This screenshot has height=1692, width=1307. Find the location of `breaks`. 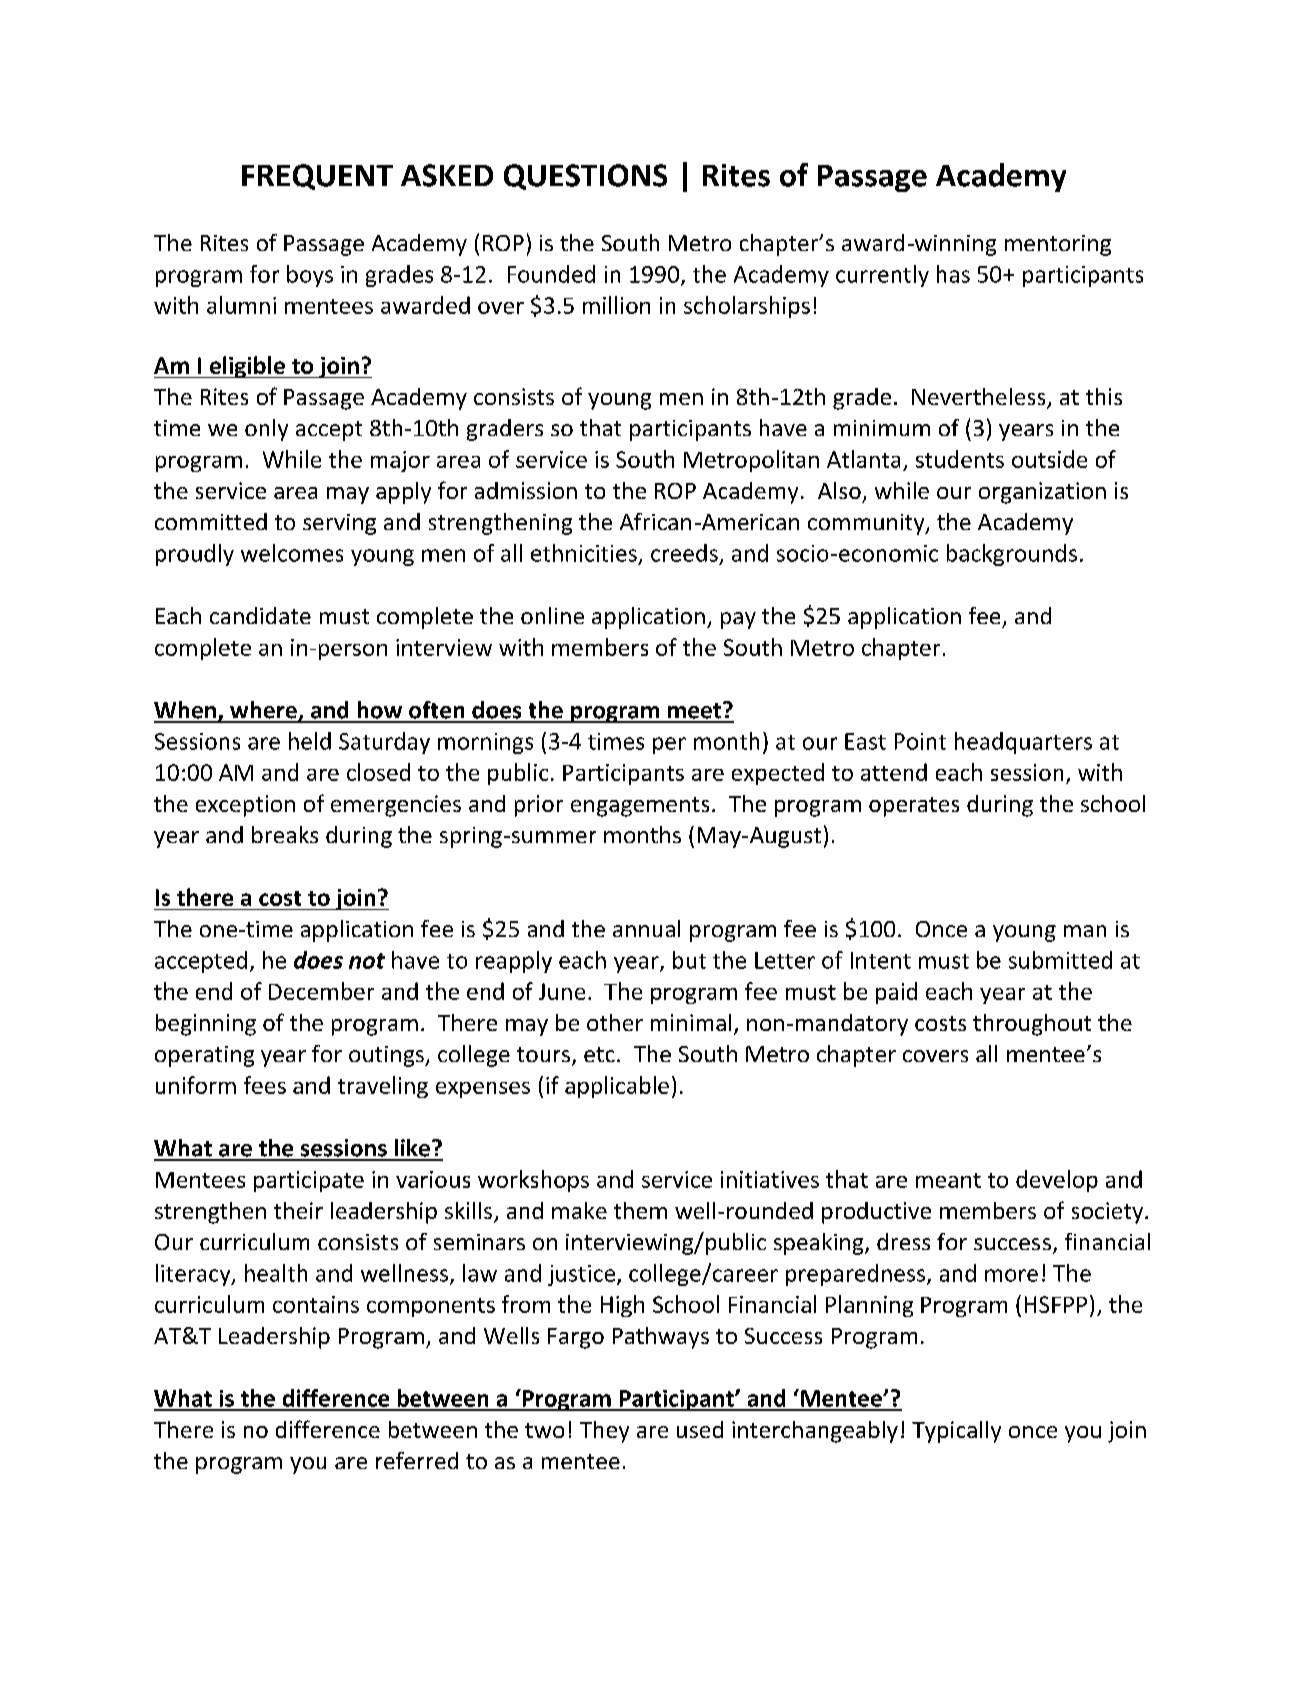

breaks is located at coordinates (285, 834).
